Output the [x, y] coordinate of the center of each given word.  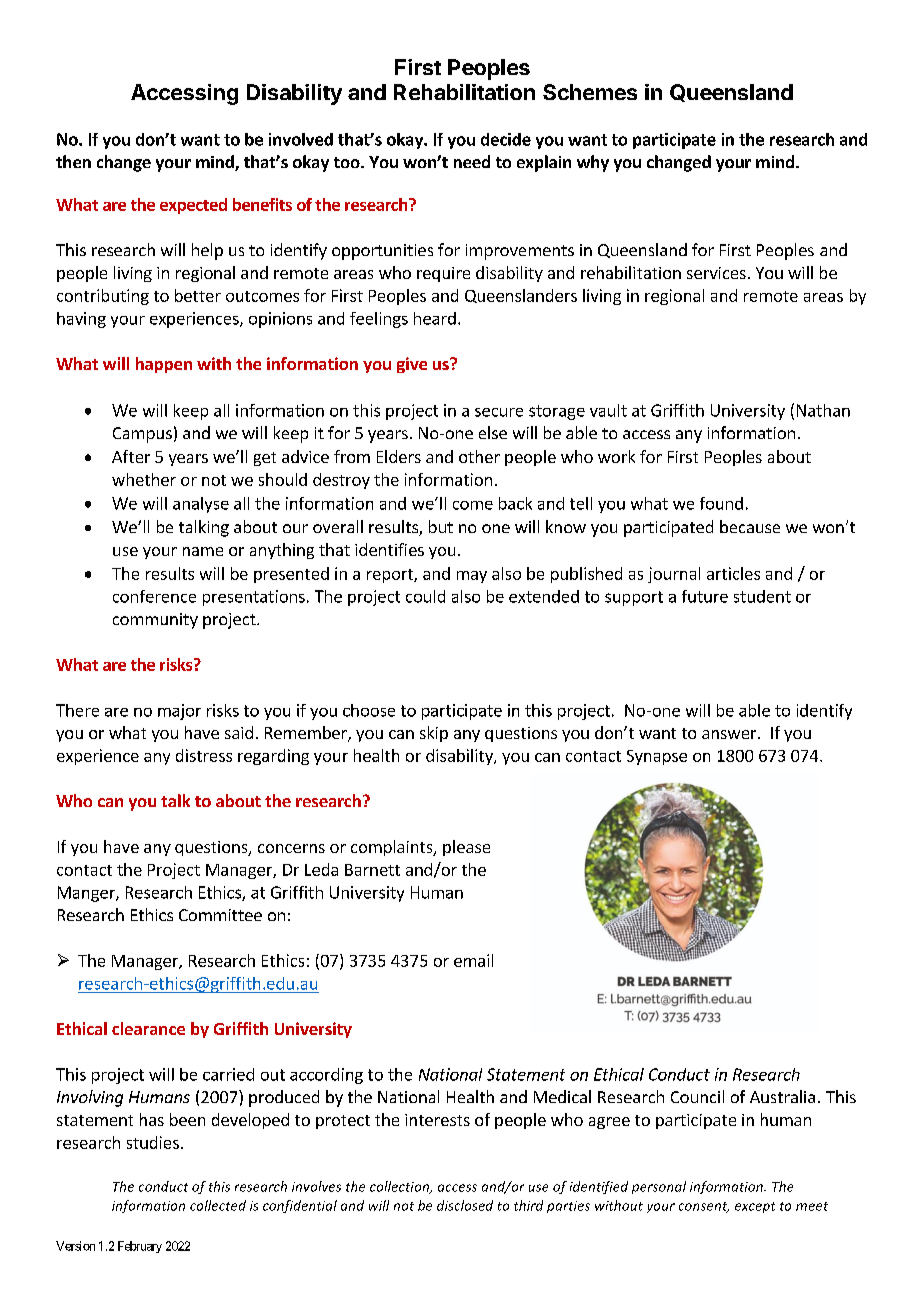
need [472, 161]
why [593, 163]
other [479, 456]
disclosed [465, 1205]
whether [144, 479]
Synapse [657, 757]
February [140, 1247]
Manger [87, 894]
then [73, 161]
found [721, 503]
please [466, 848]
